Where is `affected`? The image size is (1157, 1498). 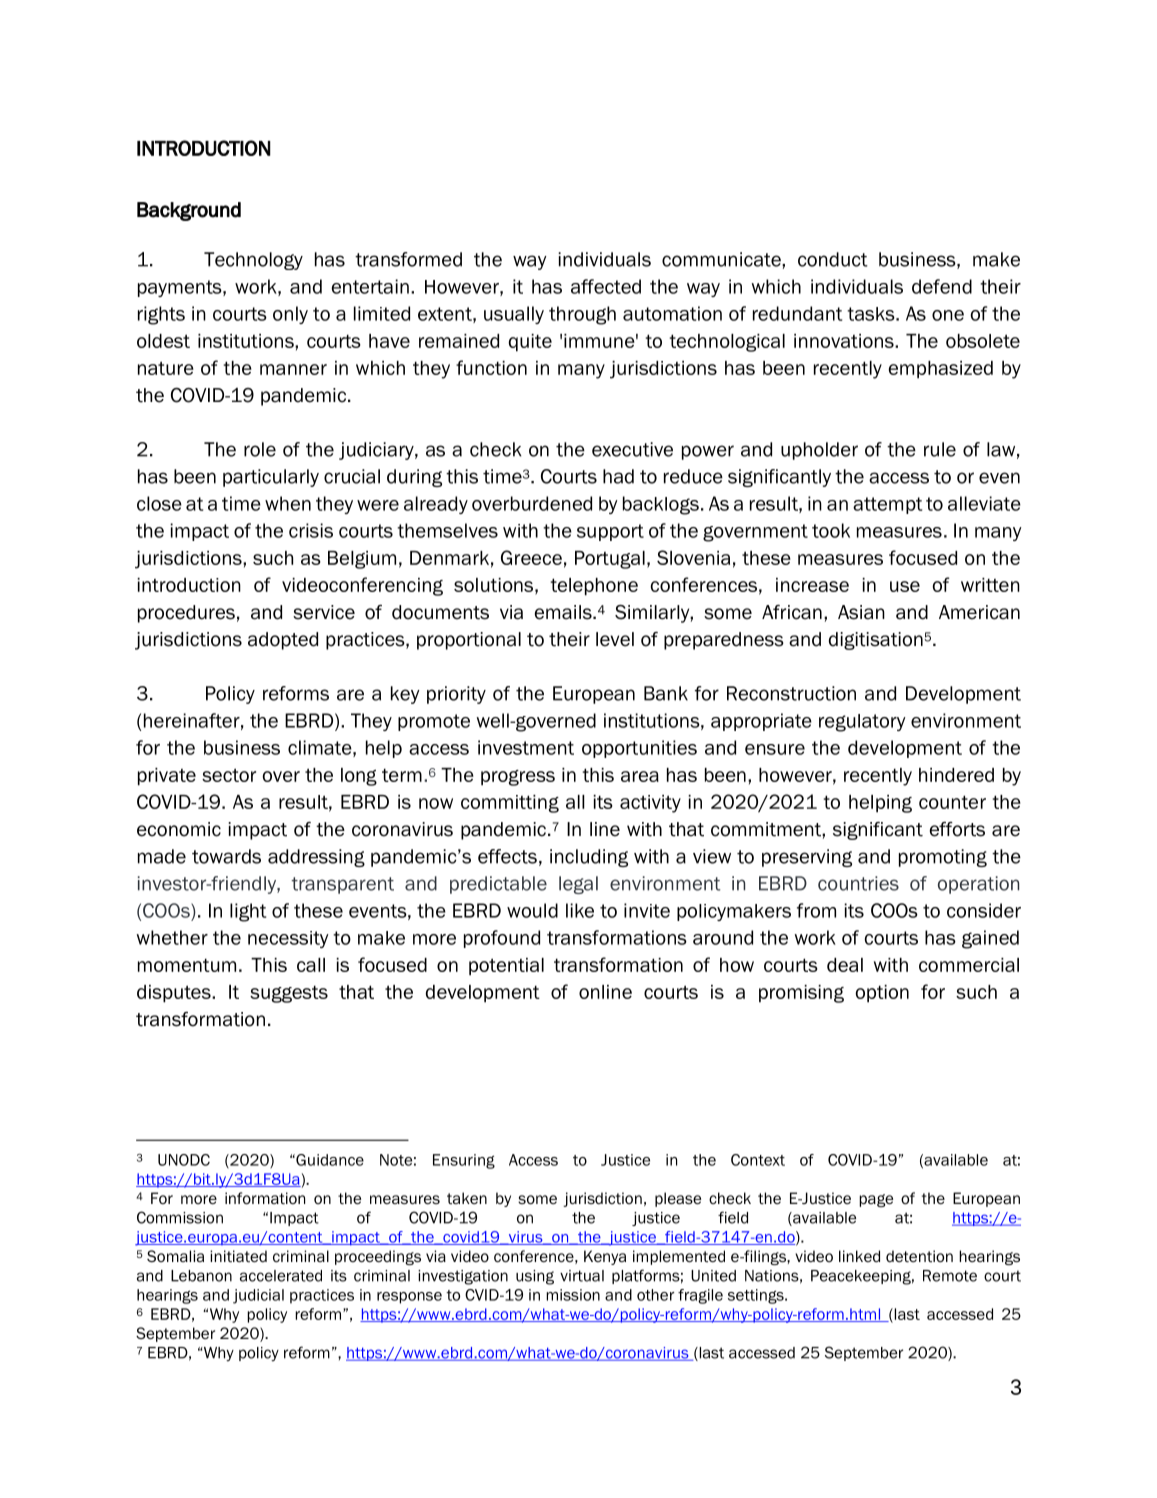
affected is located at coordinates (606, 286).
